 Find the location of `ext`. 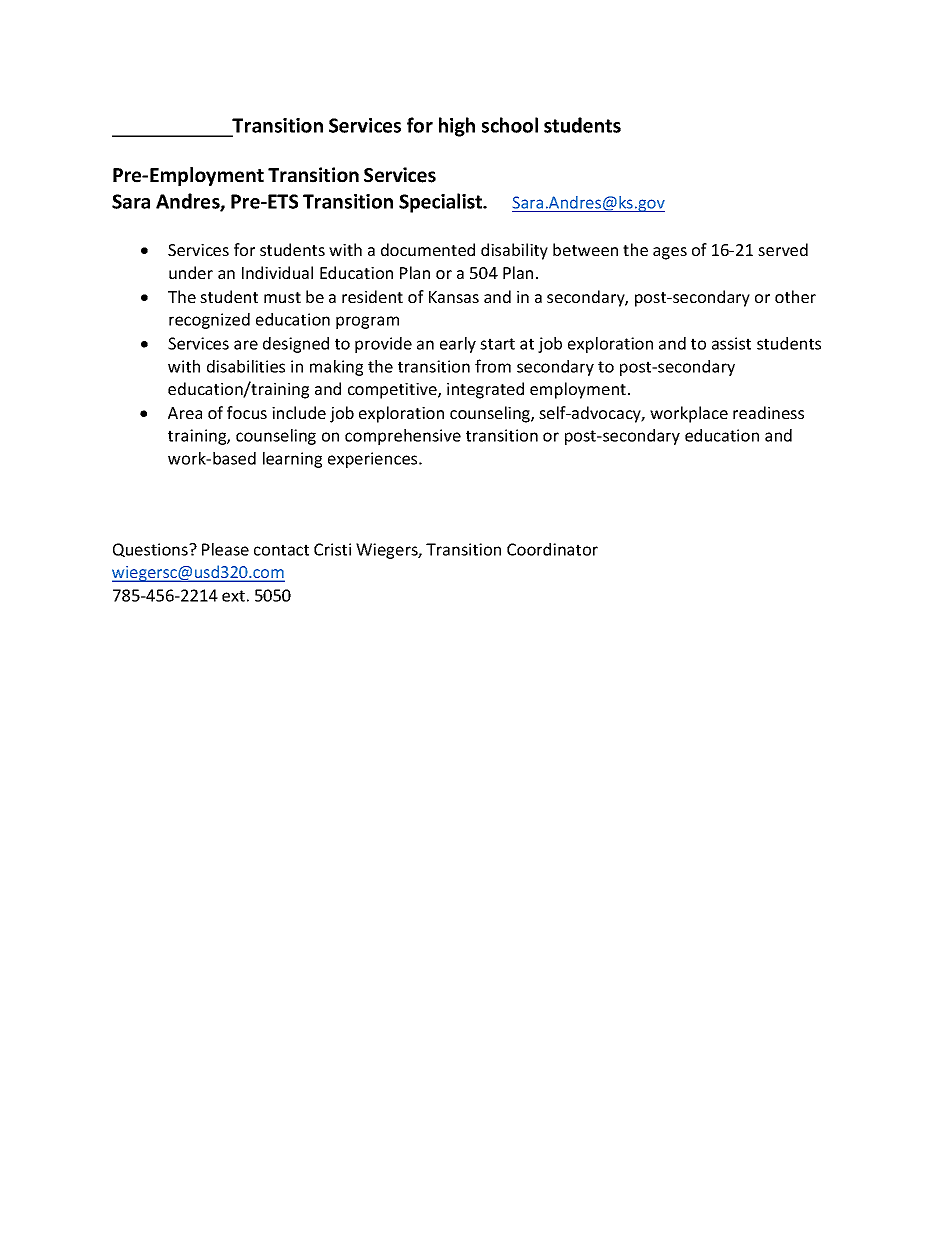

ext is located at coordinates (233, 596).
